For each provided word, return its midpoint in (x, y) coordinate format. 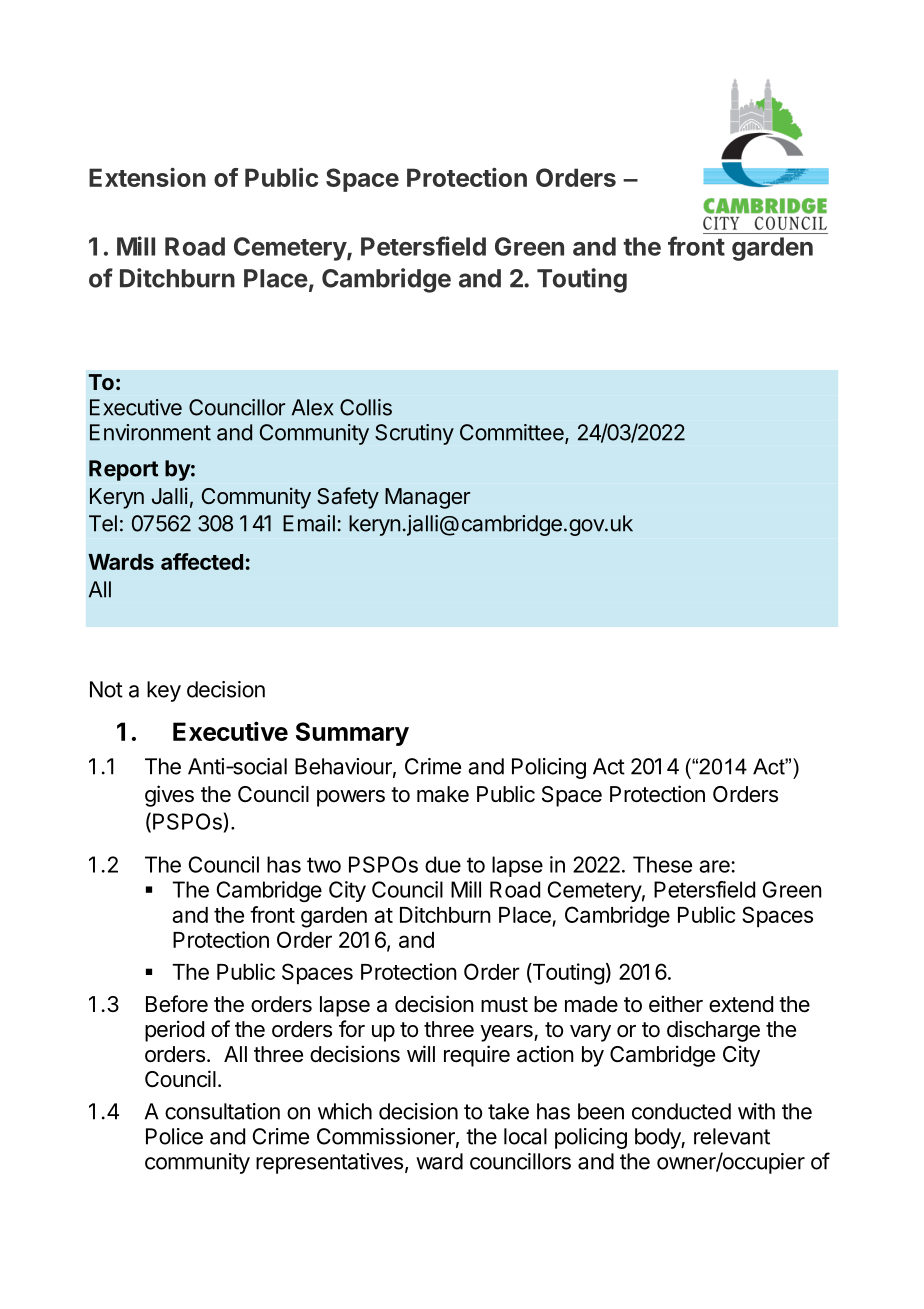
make (443, 794)
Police (174, 1136)
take (508, 1111)
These (662, 864)
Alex (312, 407)
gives (169, 796)
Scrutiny (414, 434)
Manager (428, 498)
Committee (513, 433)
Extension (147, 177)
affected (202, 561)
